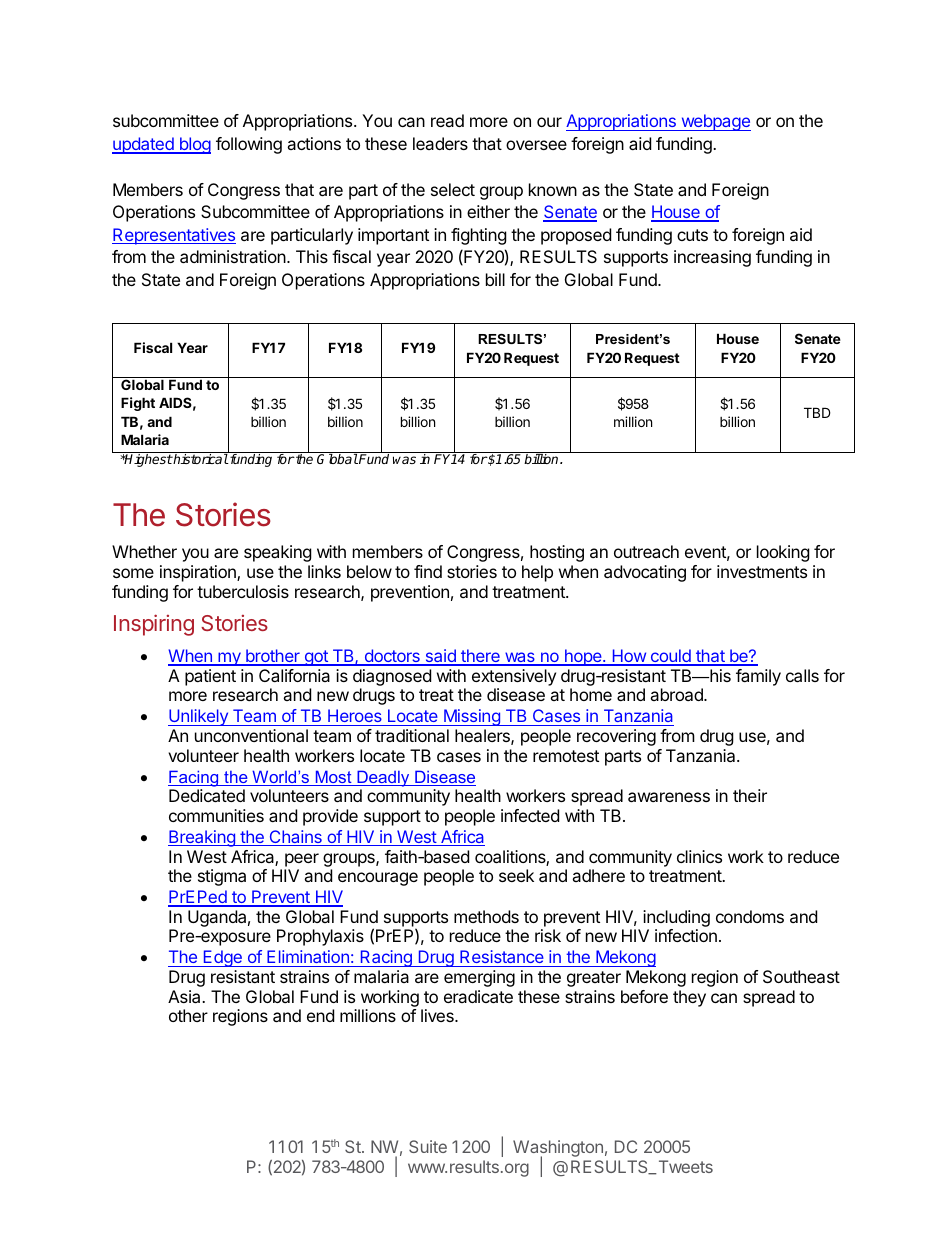  Describe the element at coordinates (428, 1146) in the screenshot. I see `Suite` at that location.
